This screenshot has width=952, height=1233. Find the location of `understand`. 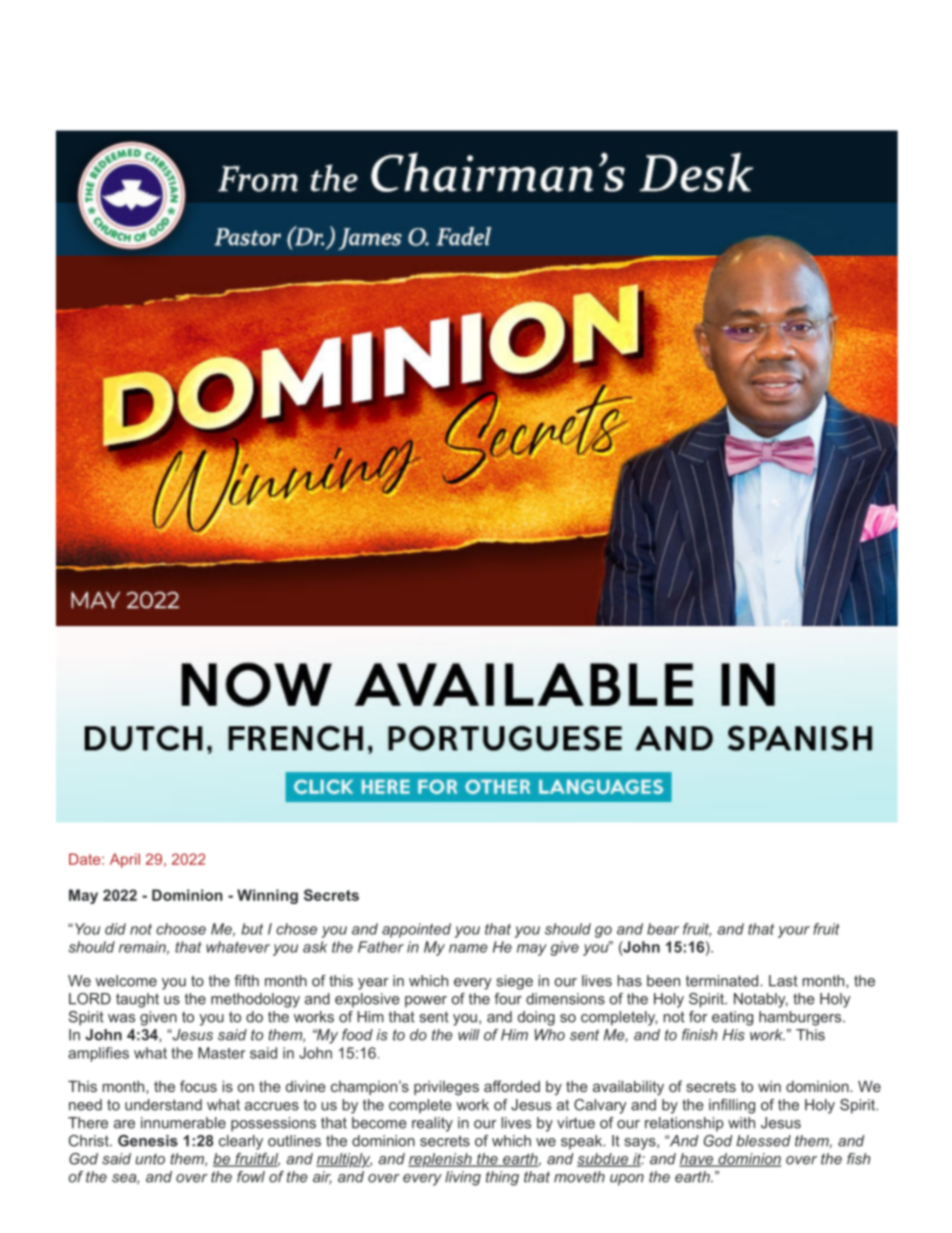

understand is located at coordinates (163, 1105).
